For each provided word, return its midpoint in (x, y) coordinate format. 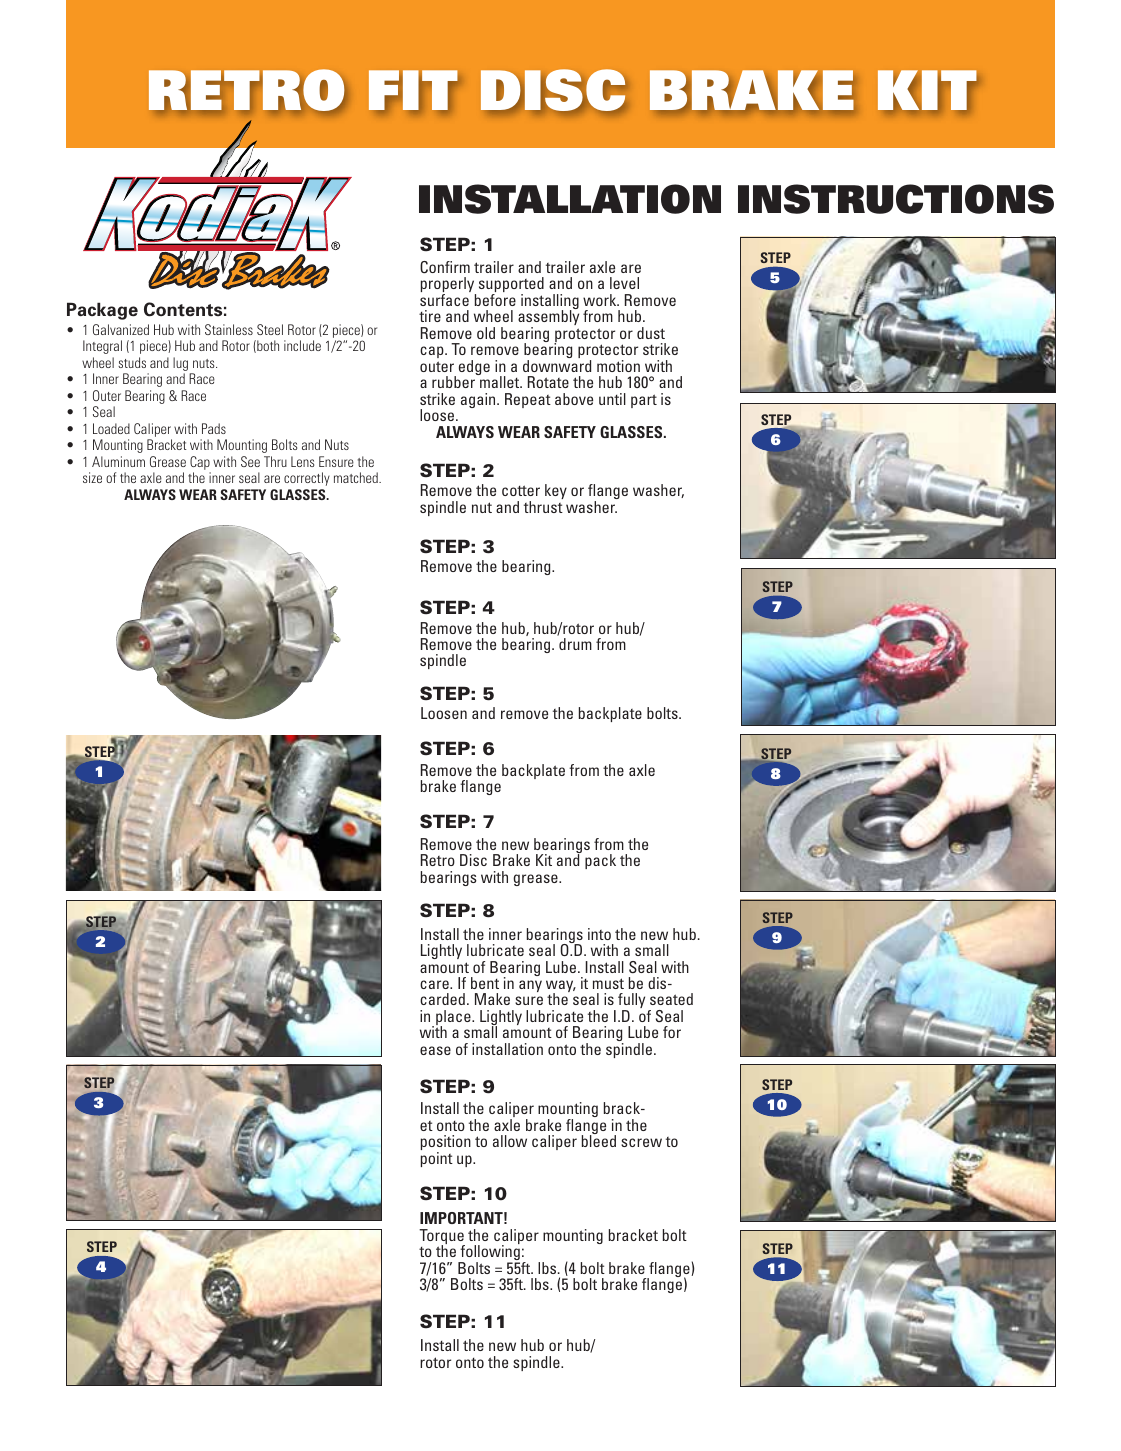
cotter (521, 490)
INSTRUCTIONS (896, 199)
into (599, 934)
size (92, 477)
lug (182, 365)
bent (485, 983)
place (454, 1019)
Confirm (445, 267)
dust (651, 333)
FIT (413, 90)
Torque (442, 1238)
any (530, 986)
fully (631, 1002)
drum (575, 644)
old (486, 333)
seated (671, 999)
